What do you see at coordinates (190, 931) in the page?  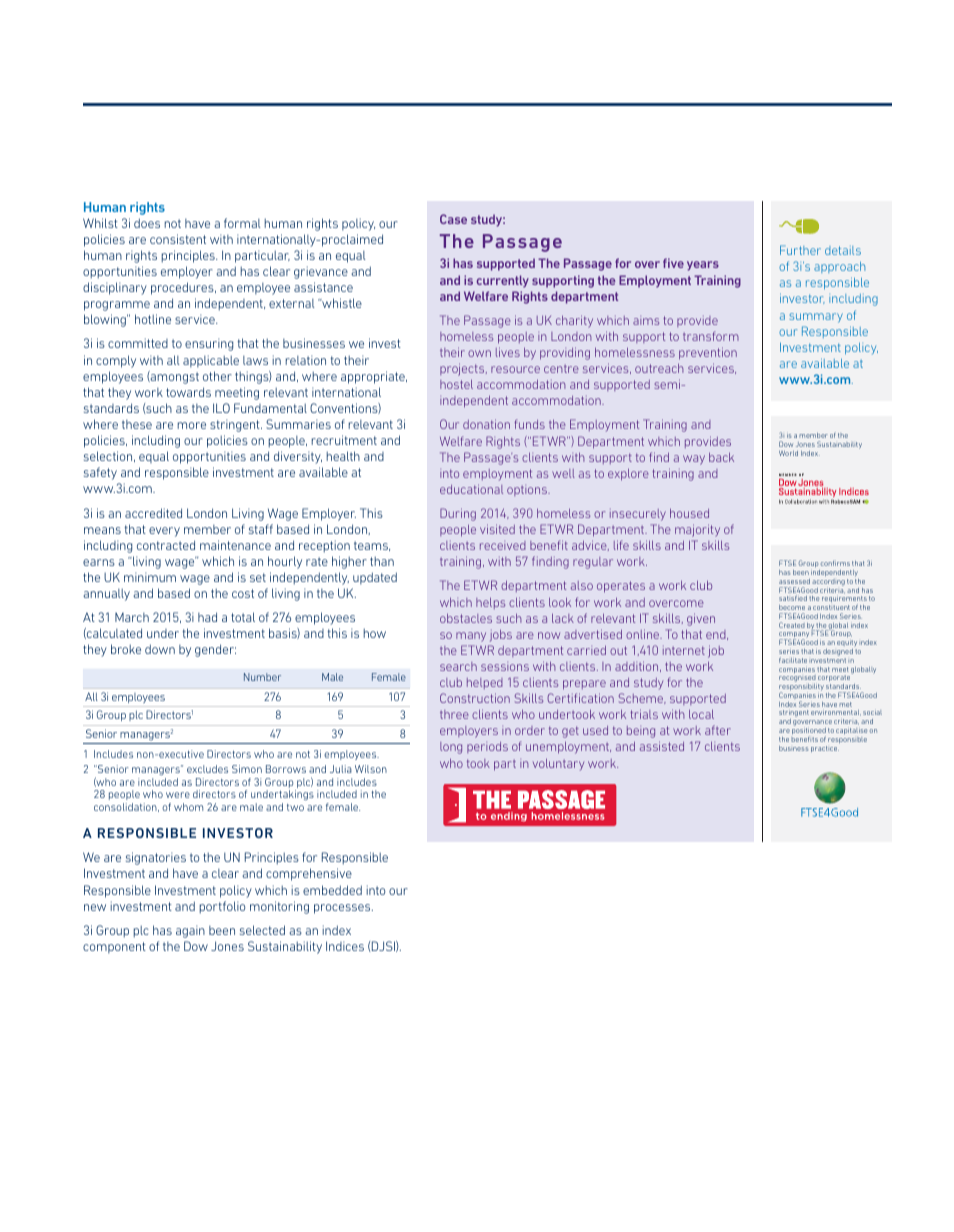 I see `again` at bounding box center [190, 931].
